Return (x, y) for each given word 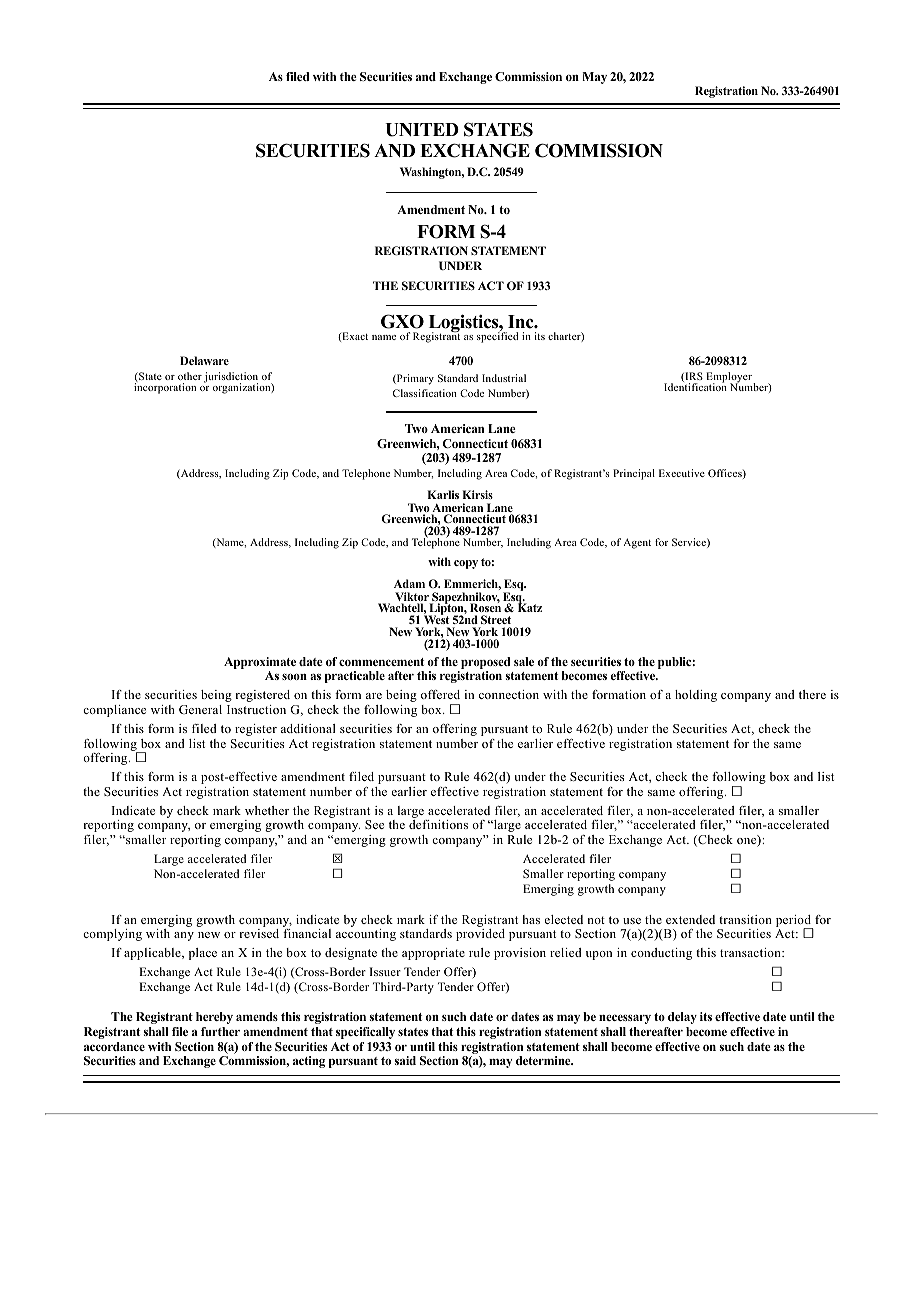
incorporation (165, 387)
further (220, 1031)
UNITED (422, 130)
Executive (682, 473)
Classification (425, 393)
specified (497, 336)
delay (682, 1018)
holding (696, 696)
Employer (730, 378)
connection (509, 694)
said (405, 1060)
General (200, 709)
